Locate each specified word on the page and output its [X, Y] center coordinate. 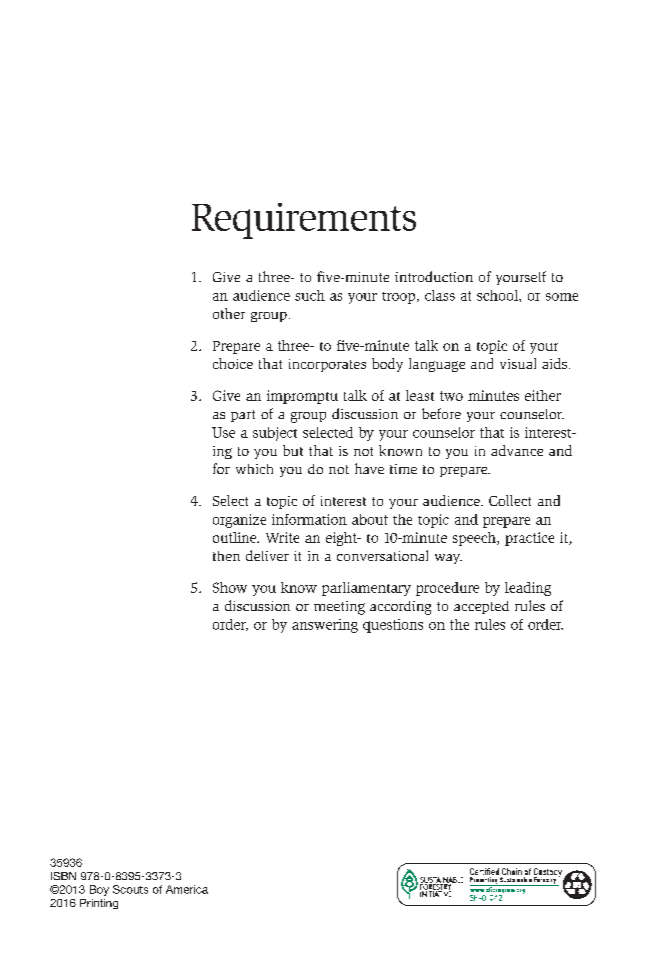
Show [230, 587]
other [229, 313]
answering [325, 626]
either [543, 395]
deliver [267, 555]
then [226, 556]
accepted [481, 607]
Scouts [130, 889]
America [187, 889]
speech [475, 539]
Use [223, 432]
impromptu [302, 397]
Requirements [304, 221]
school [498, 295]
